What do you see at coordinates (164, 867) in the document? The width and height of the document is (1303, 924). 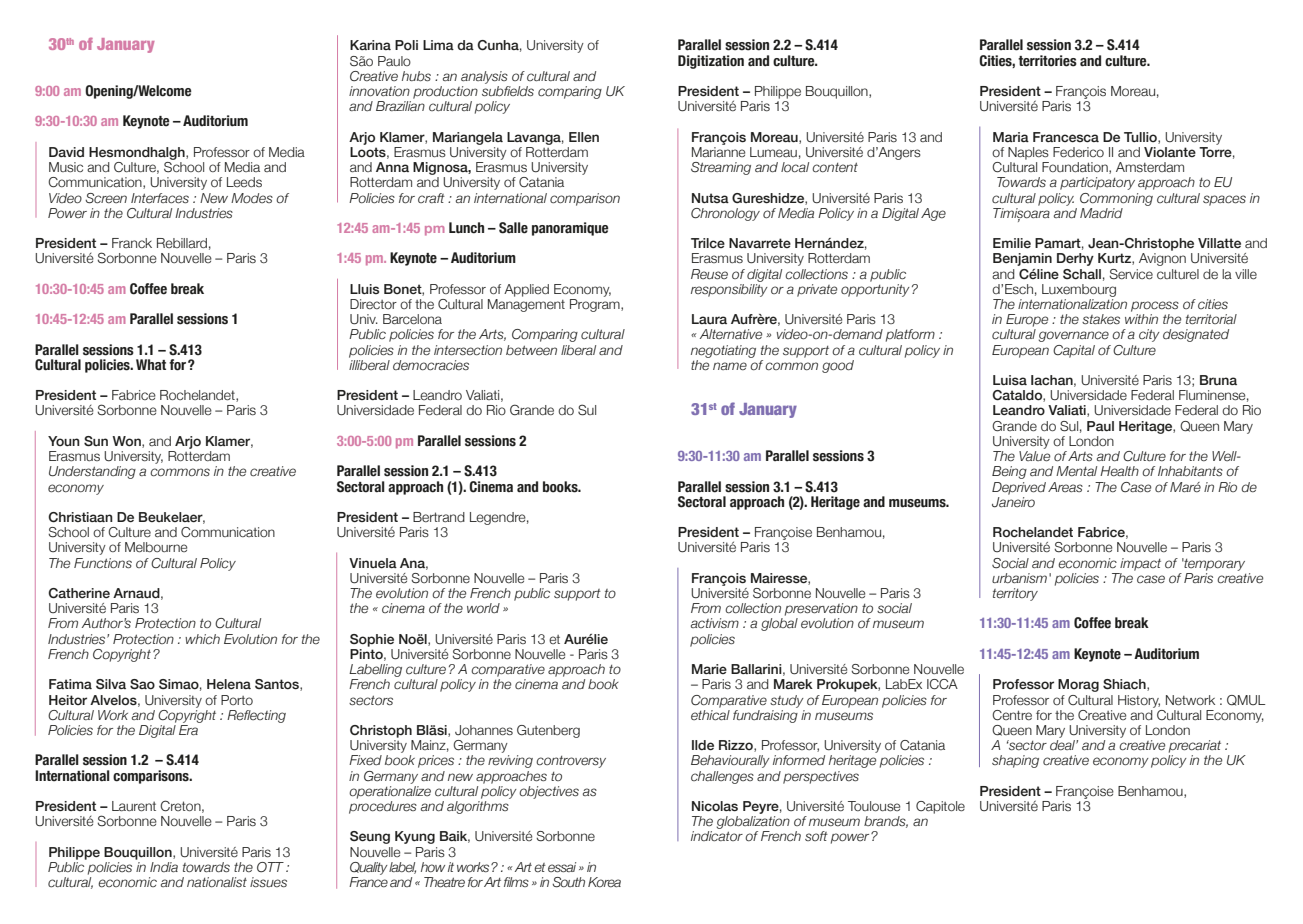 I see `India` at bounding box center [164, 867].
